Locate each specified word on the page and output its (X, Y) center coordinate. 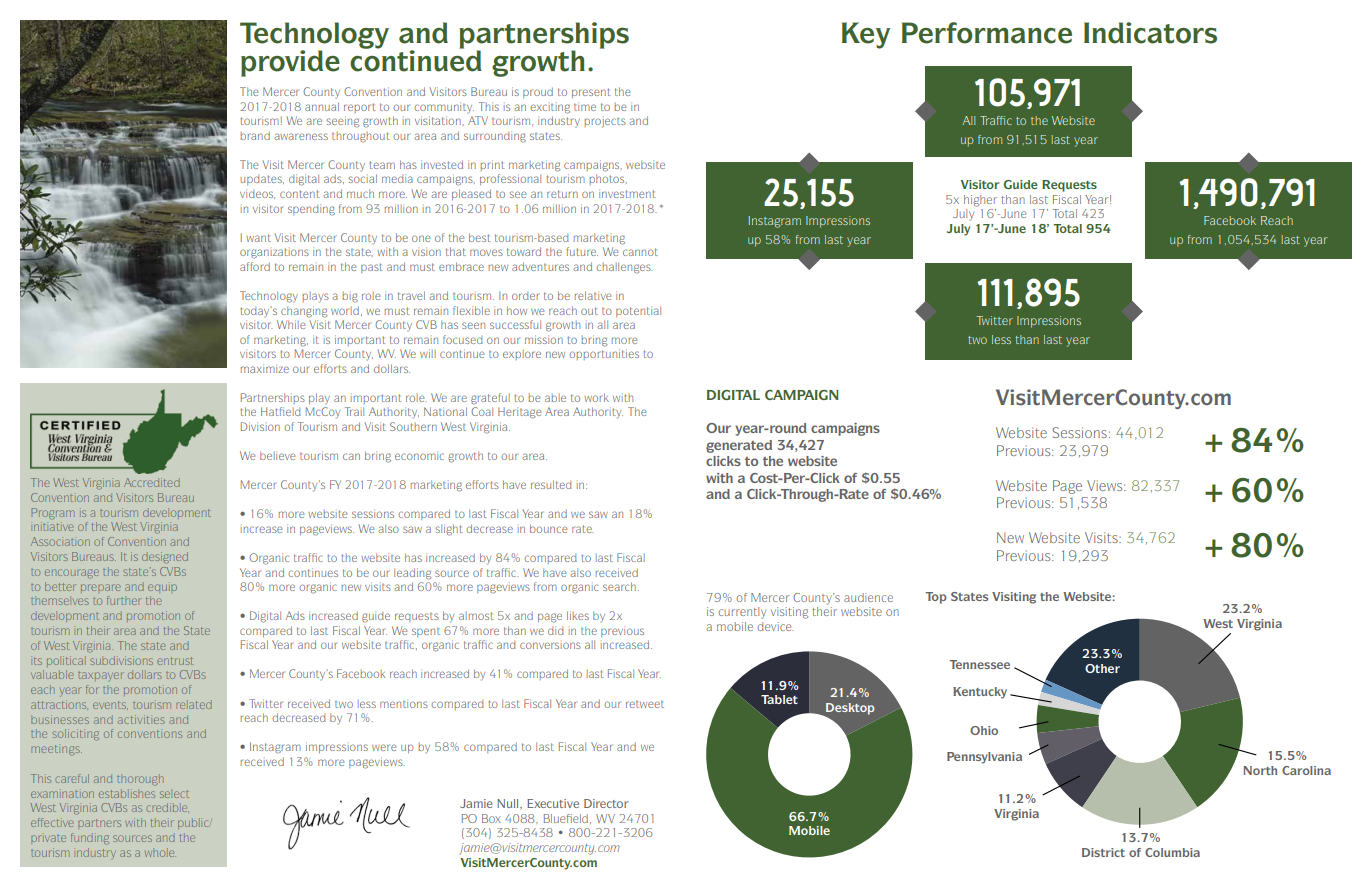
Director (606, 803)
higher (980, 201)
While (291, 324)
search (619, 586)
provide (290, 63)
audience (868, 597)
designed (165, 557)
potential (638, 311)
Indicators (1150, 33)
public (193, 823)
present (591, 93)
